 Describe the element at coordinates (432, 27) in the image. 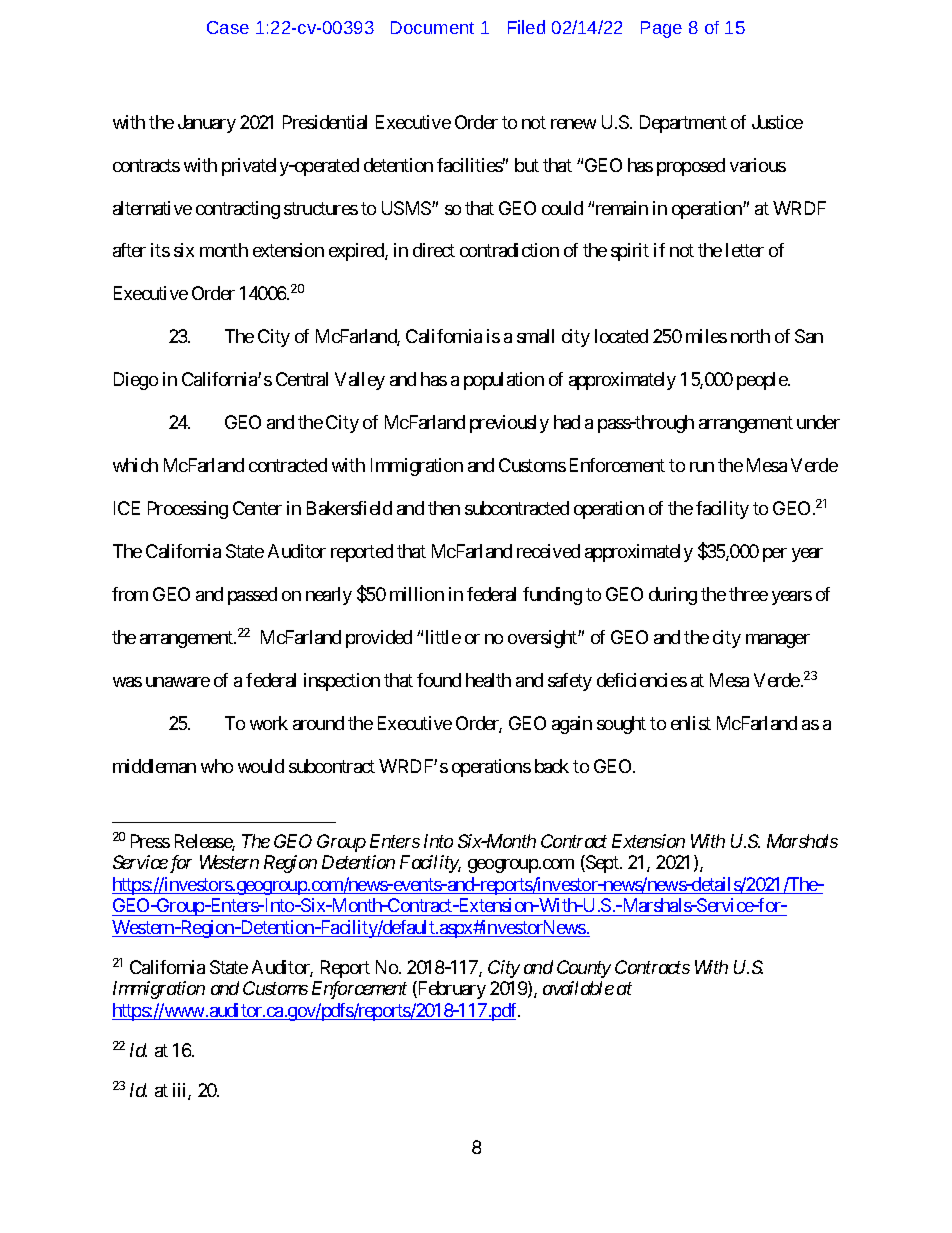

I see `Document` at that location.
